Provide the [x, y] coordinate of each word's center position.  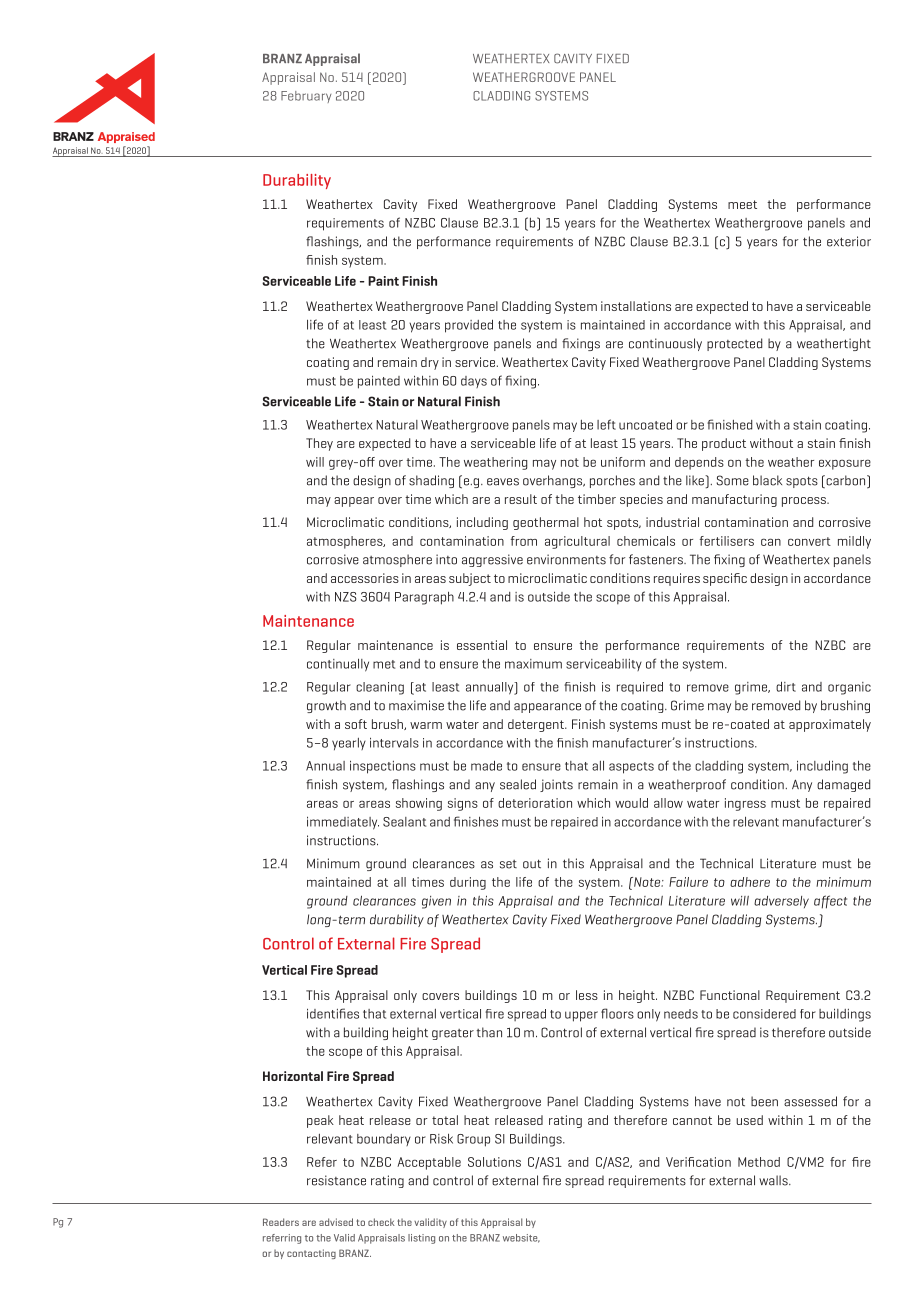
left [606, 424]
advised [336, 1222]
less [587, 995]
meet [742, 204]
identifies [333, 1013]
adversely [781, 902]
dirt [786, 686]
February [306, 97]
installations [636, 306]
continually [338, 665]
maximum [533, 664]
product [724, 444]
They [319, 444]
